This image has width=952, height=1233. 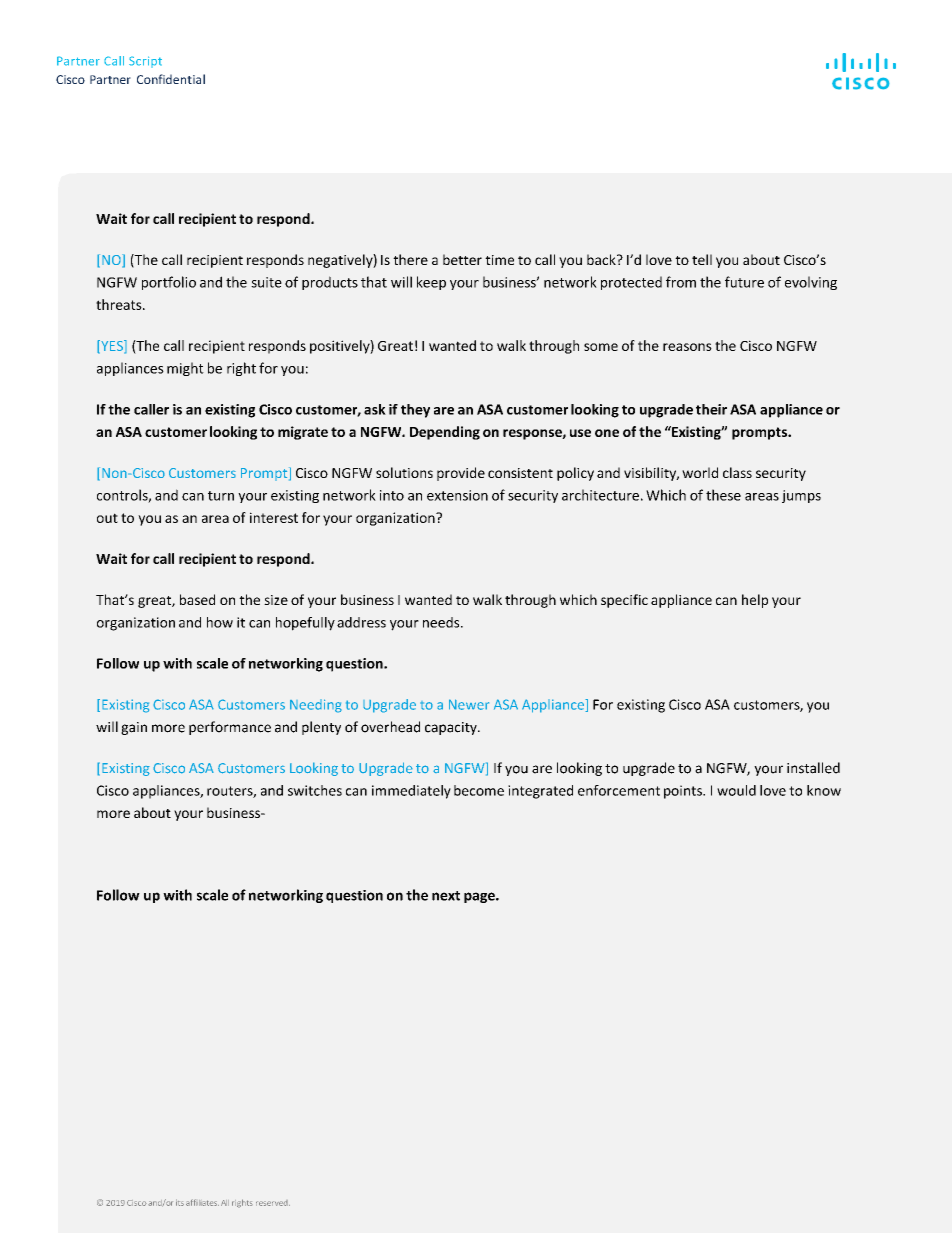 What do you see at coordinates (171, 79) in the image?
I see `Confidential` at bounding box center [171, 79].
